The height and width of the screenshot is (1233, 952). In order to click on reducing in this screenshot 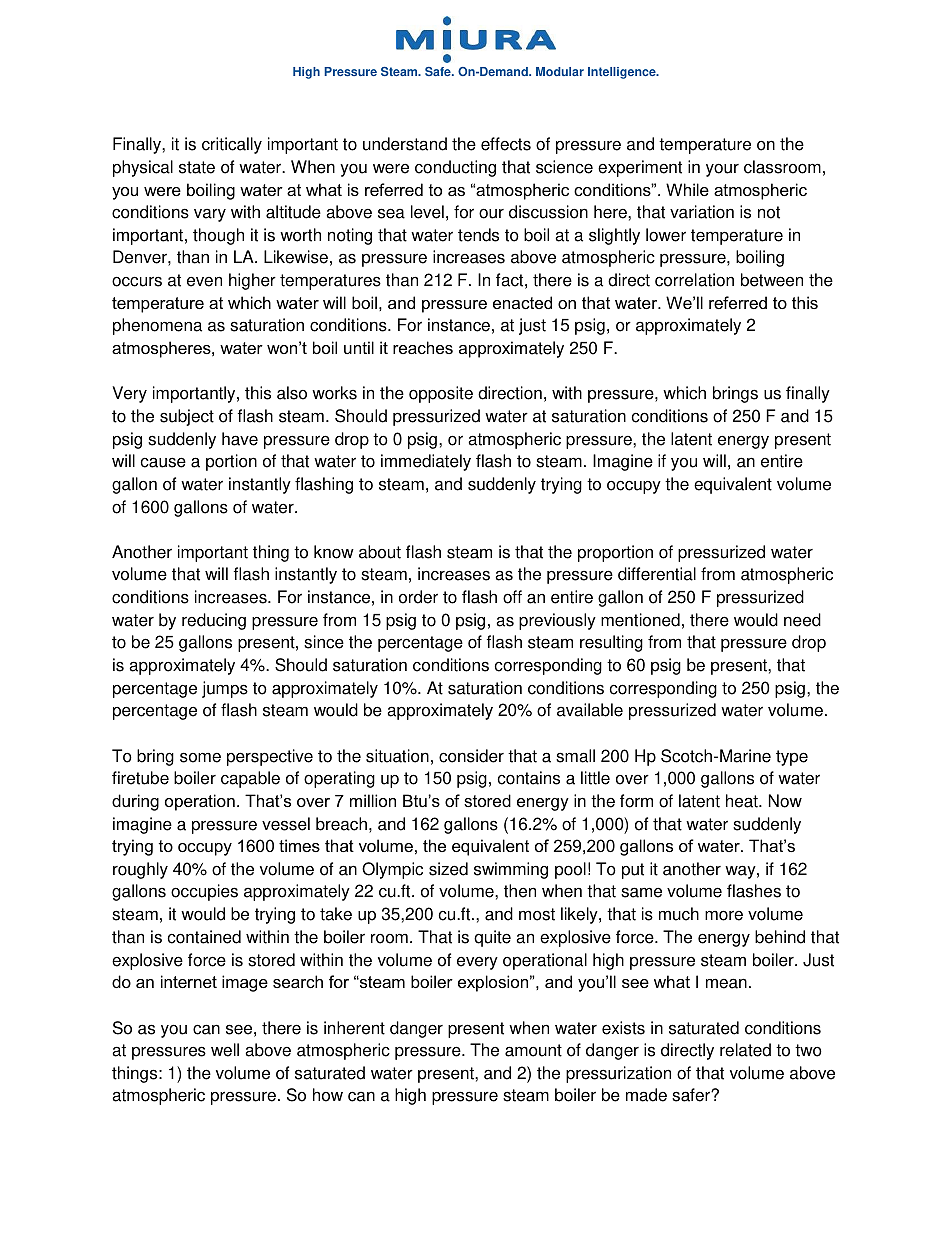, I will do `click(214, 621)`.
